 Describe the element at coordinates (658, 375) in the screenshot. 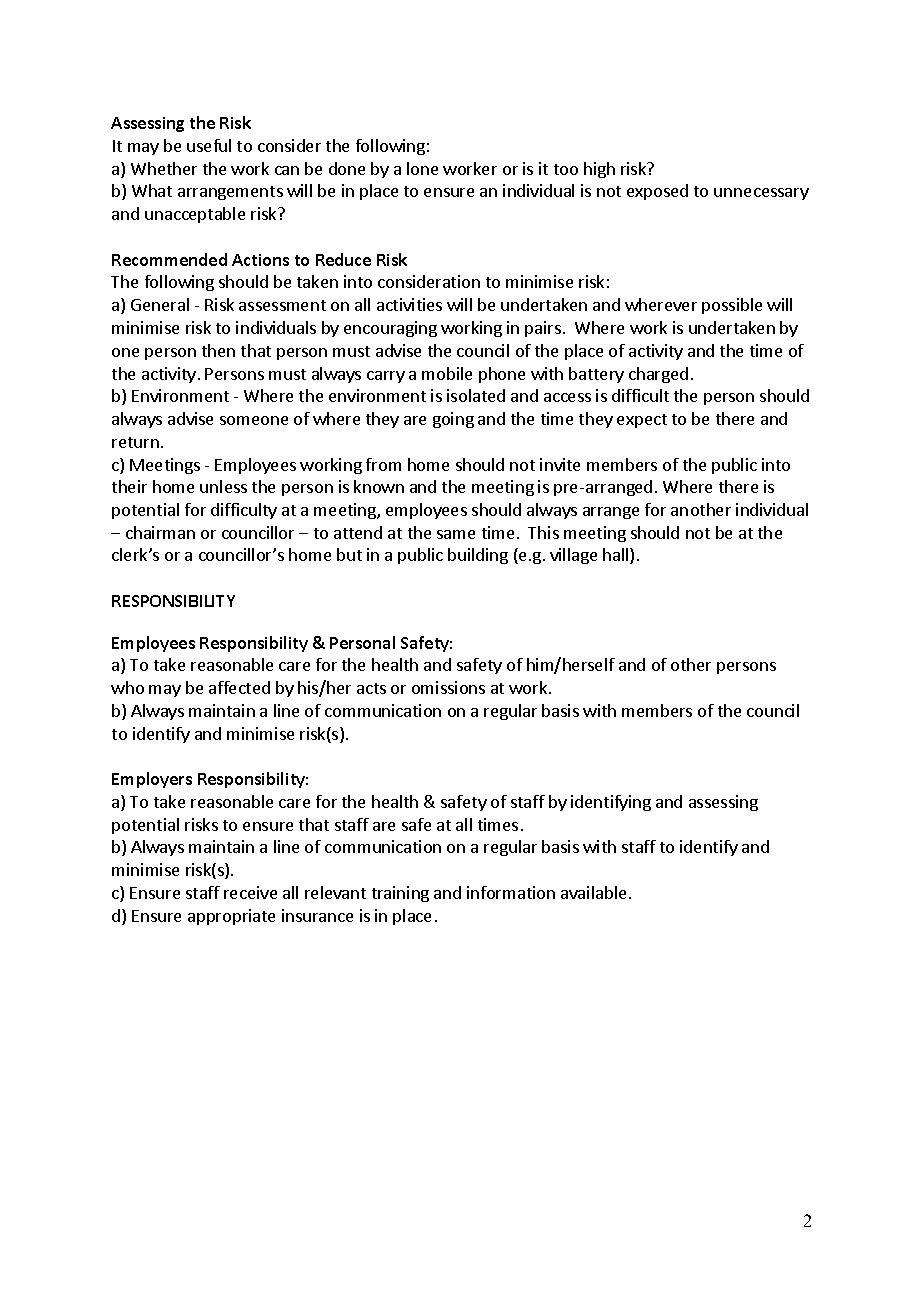

I see `charged` at that location.
